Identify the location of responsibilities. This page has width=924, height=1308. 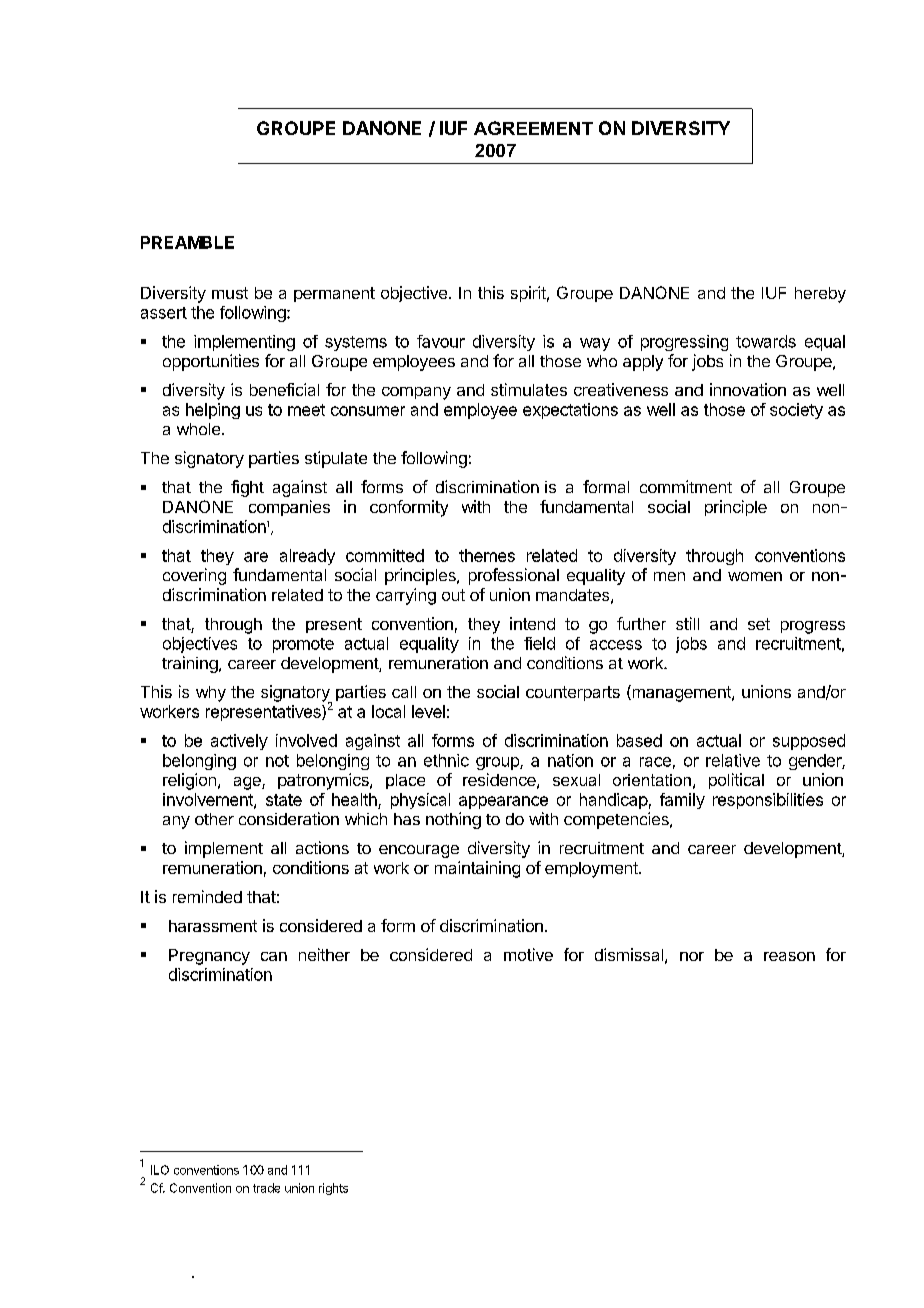
(768, 801).
